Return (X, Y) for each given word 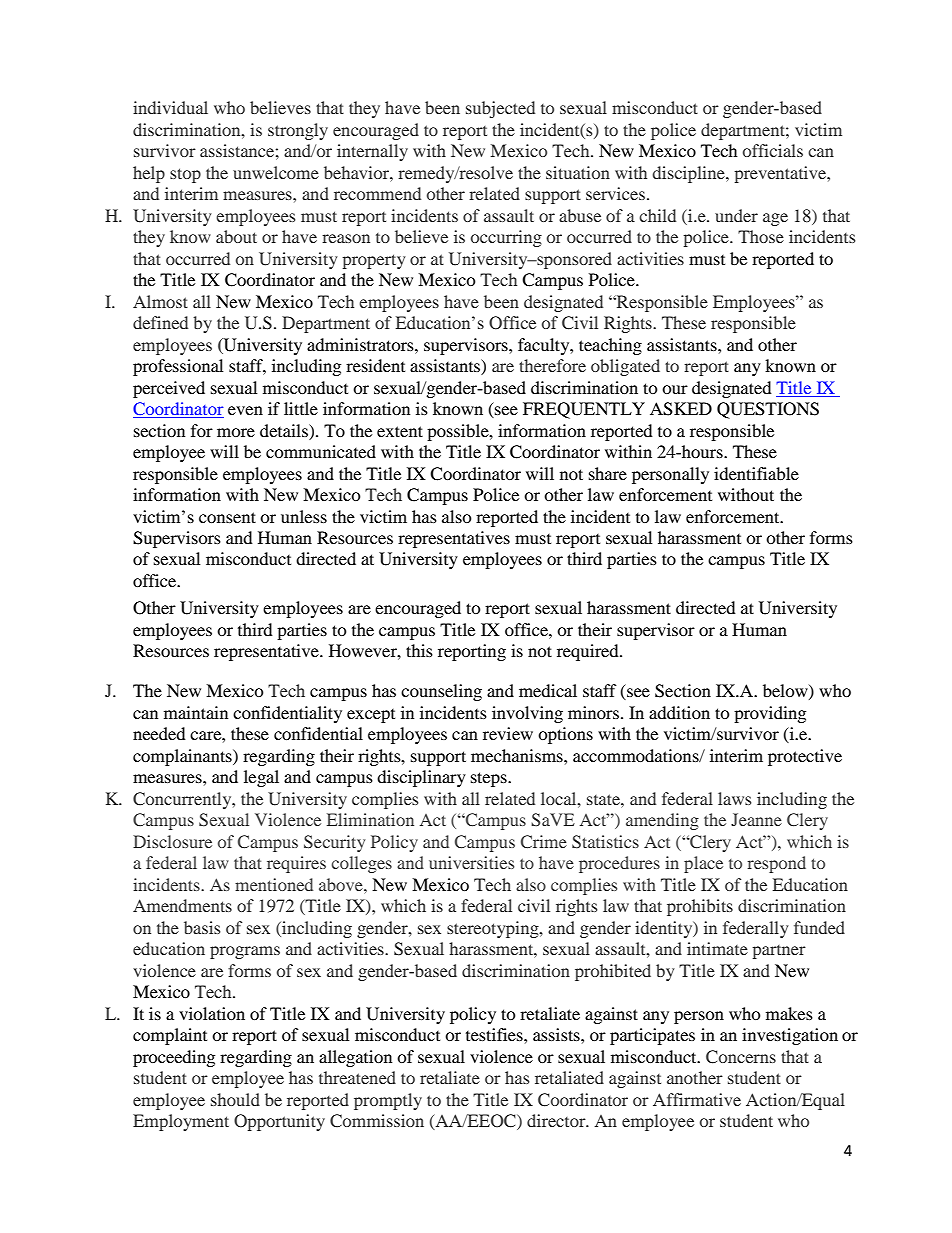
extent (400, 431)
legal (261, 778)
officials (773, 150)
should (235, 1099)
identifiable (756, 473)
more (236, 432)
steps (490, 779)
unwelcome (276, 172)
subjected (500, 109)
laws (734, 798)
